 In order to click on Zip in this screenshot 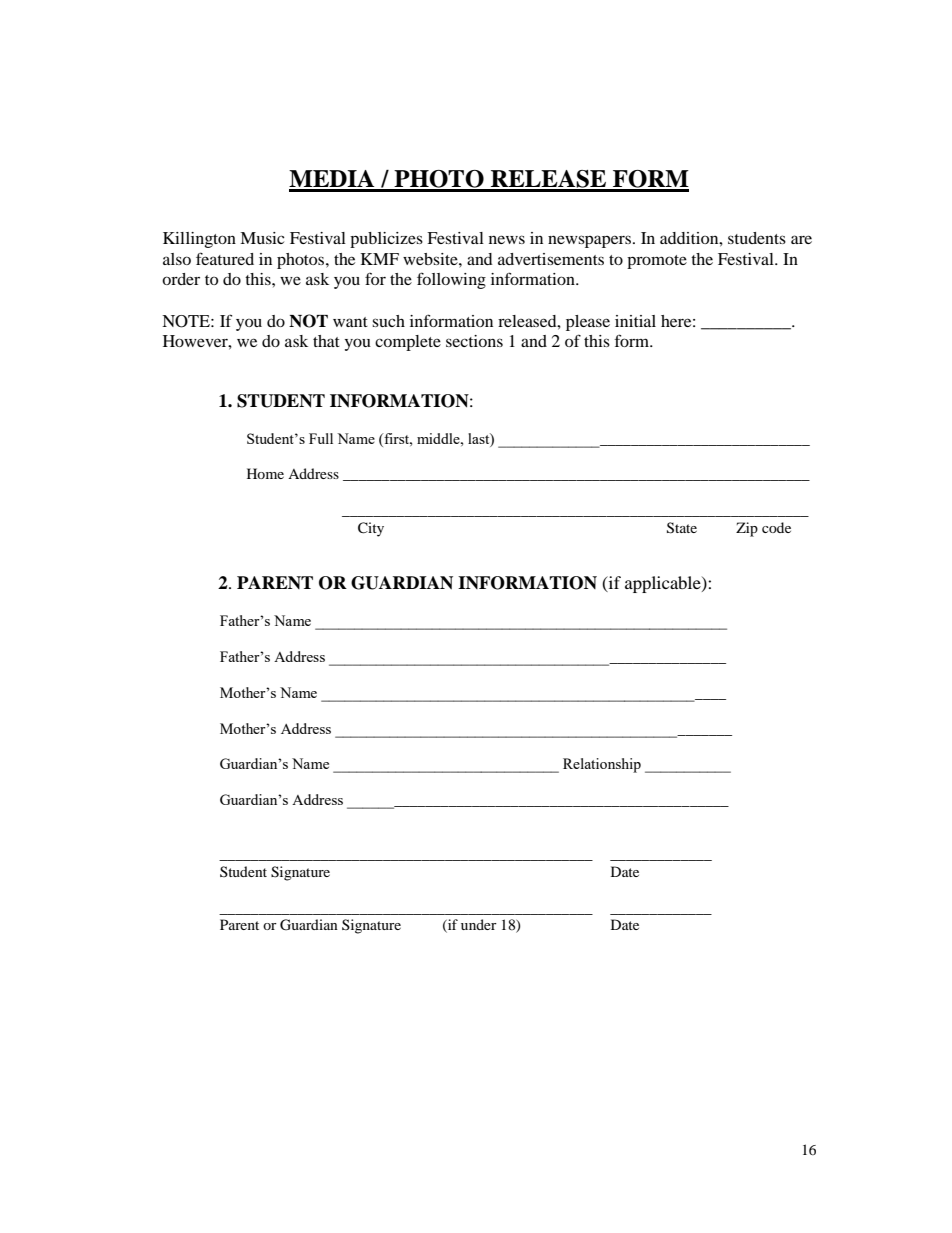, I will do `click(747, 529)`.
